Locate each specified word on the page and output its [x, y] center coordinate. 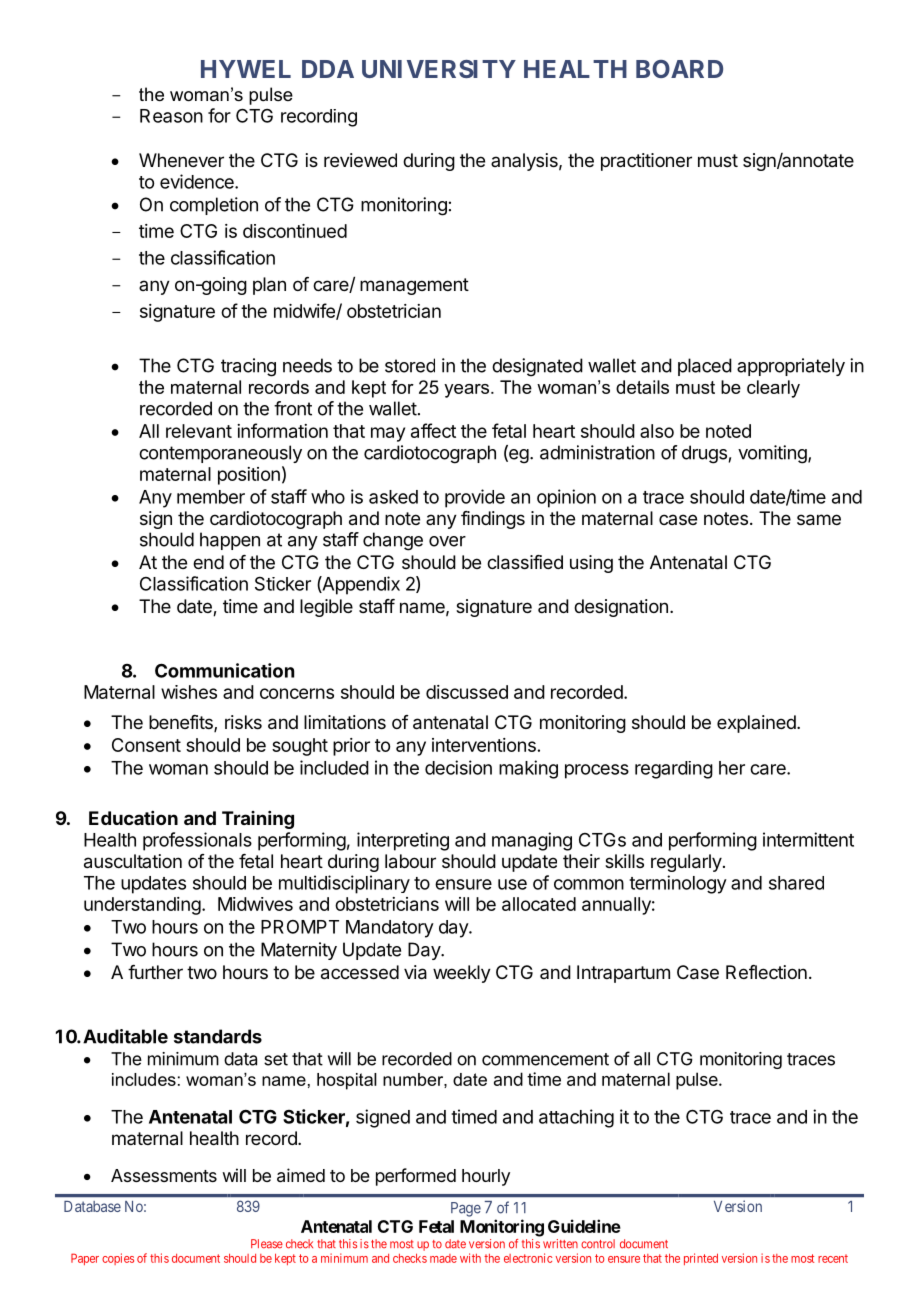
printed [701, 1259]
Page [466, 1209]
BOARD [679, 69]
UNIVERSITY [439, 69]
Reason [171, 116]
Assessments [164, 1175]
